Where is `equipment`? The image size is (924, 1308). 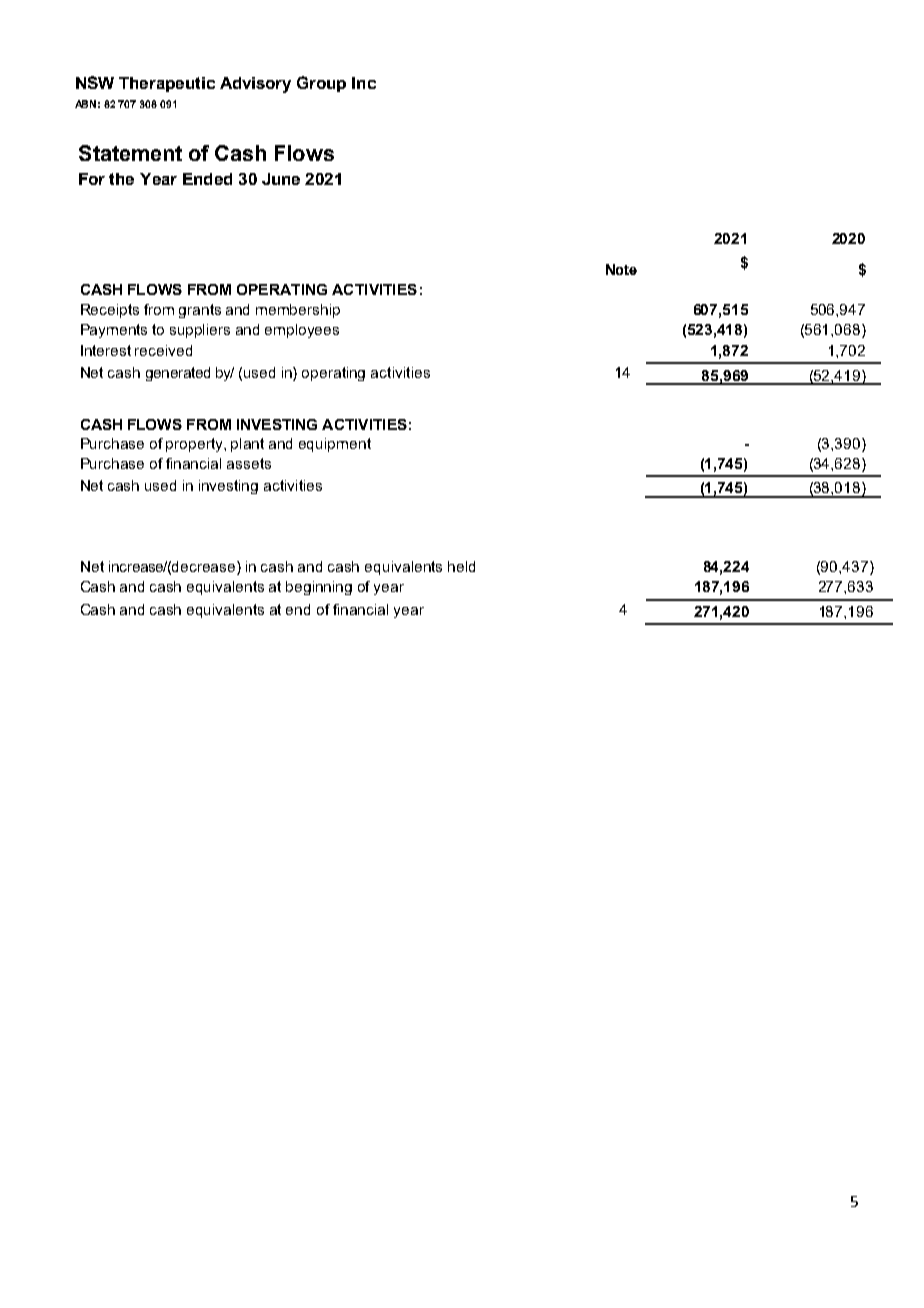
equipment is located at coordinates (335, 445).
